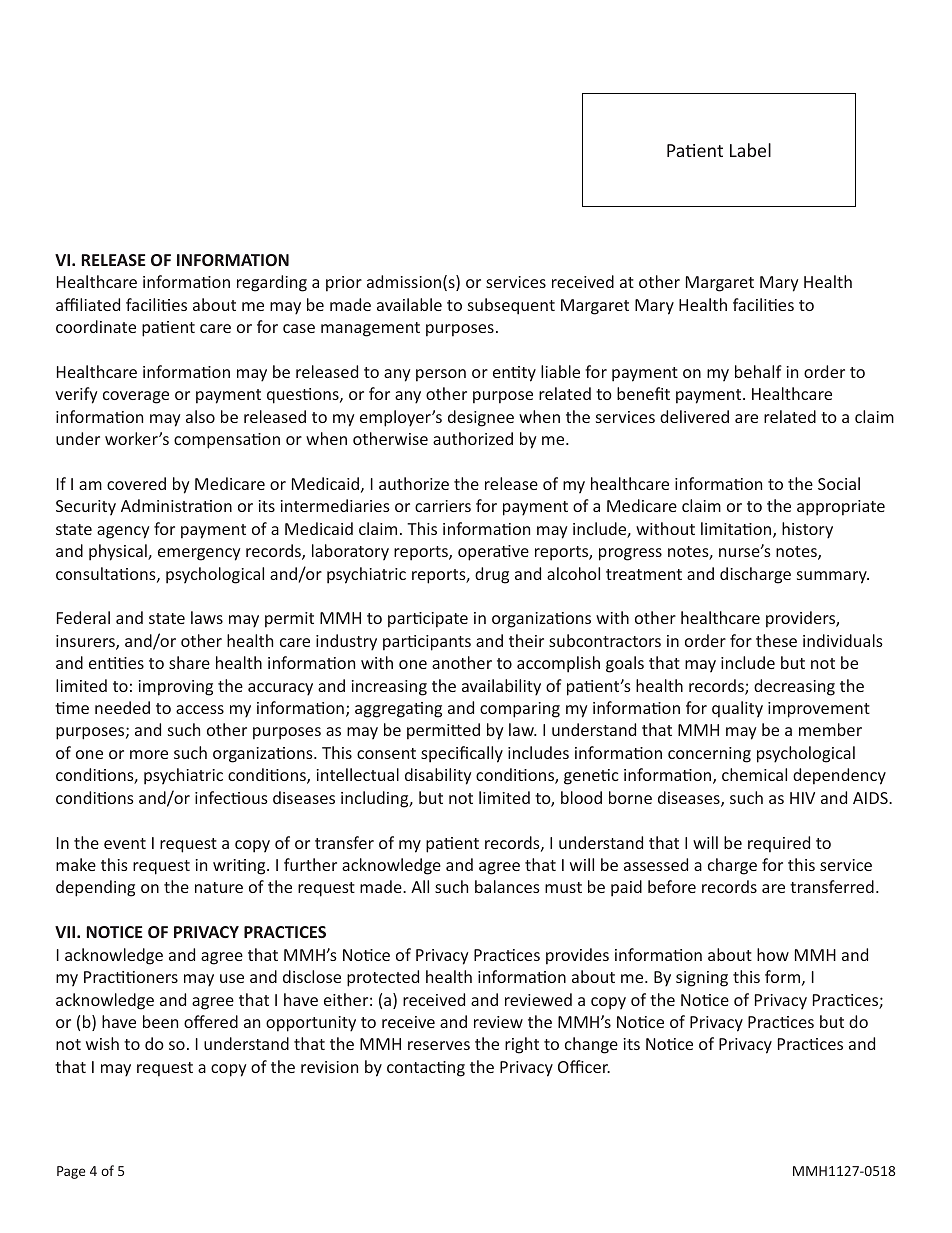 This screenshot has height=1233, width=952. Describe the element at coordinates (176, 505) in the screenshot. I see `Administration` at that location.
